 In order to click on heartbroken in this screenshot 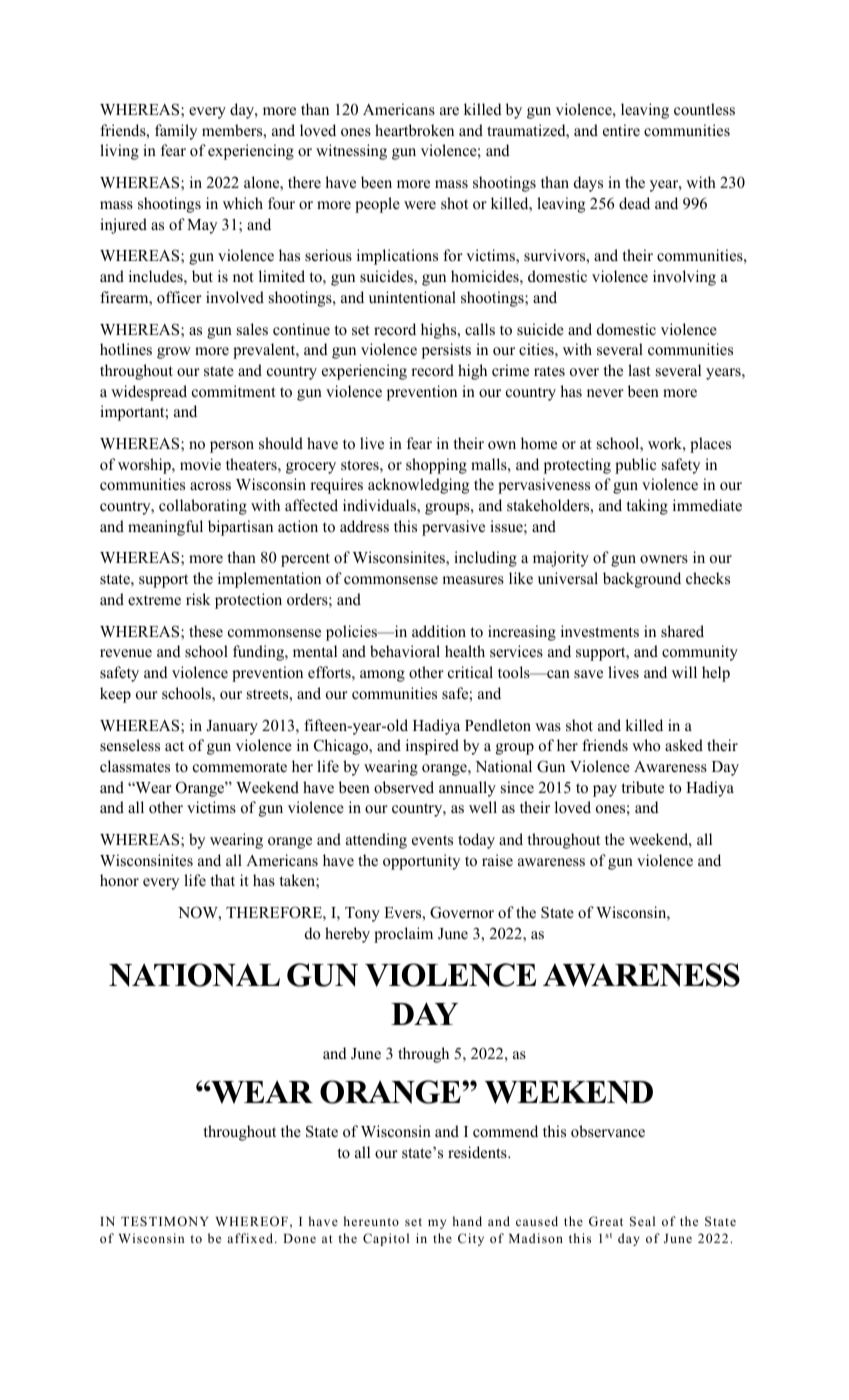, I will do `click(414, 130)`.
